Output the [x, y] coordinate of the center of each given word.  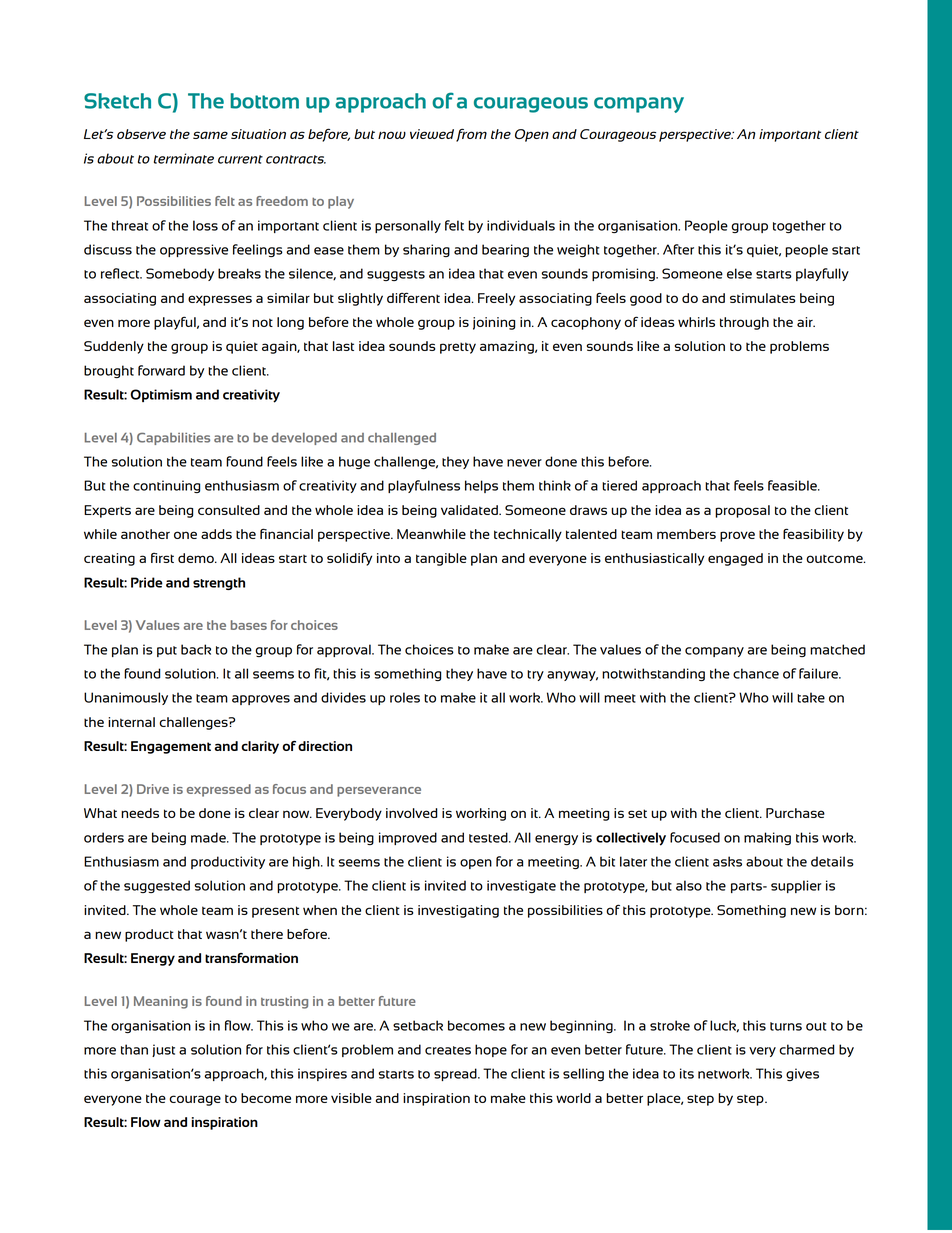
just [163, 1050]
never [524, 463]
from [471, 135]
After [678, 249]
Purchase [795, 813]
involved [412, 813]
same [210, 135]
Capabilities [173, 439]
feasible [793, 485]
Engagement [171, 747]
